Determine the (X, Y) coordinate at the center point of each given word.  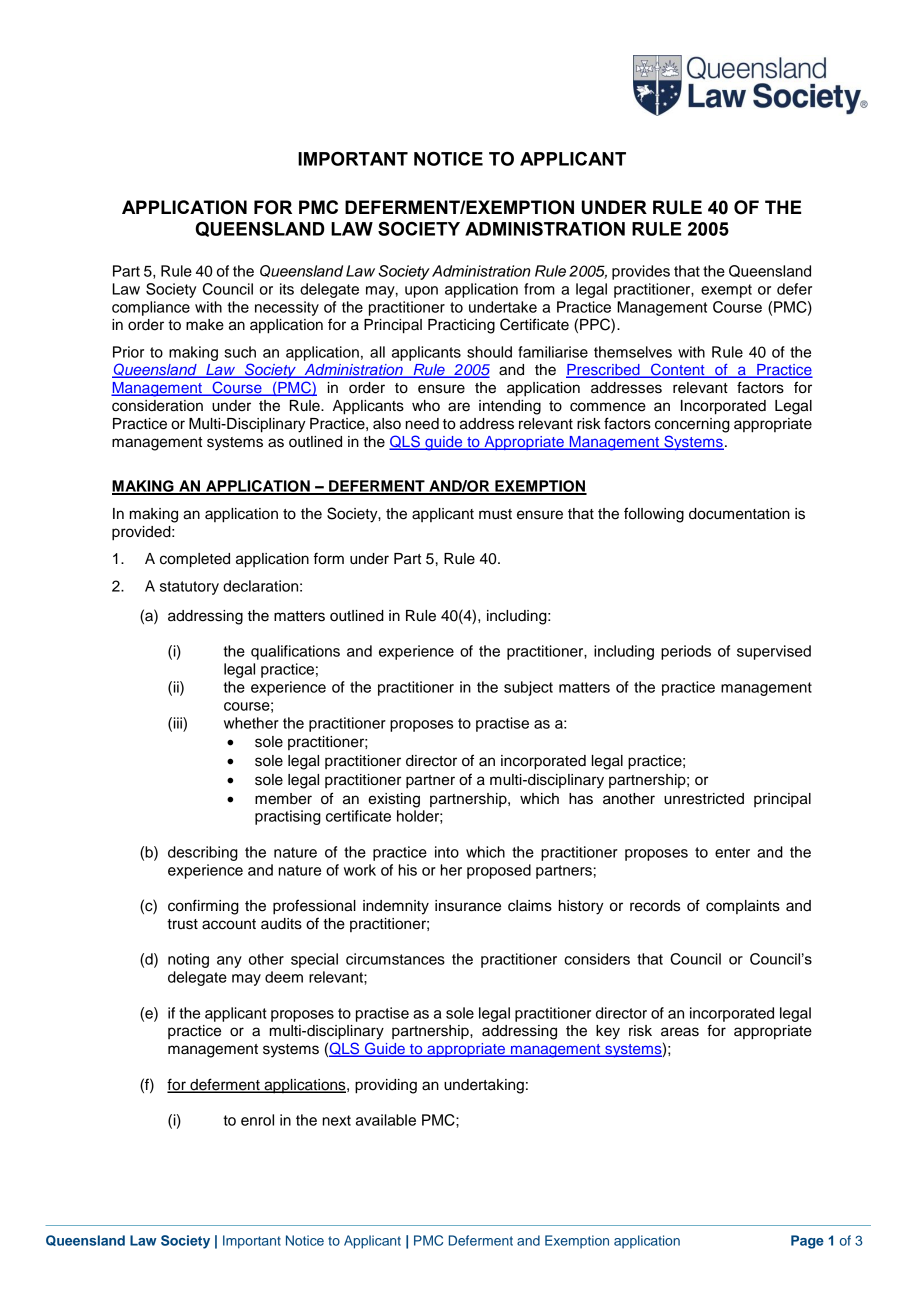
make (205, 325)
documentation (739, 514)
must (495, 514)
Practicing (461, 326)
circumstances (395, 959)
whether (251, 723)
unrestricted (704, 799)
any (229, 962)
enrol (257, 1120)
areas (680, 1032)
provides (641, 272)
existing (394, 800)
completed (195, 560)
